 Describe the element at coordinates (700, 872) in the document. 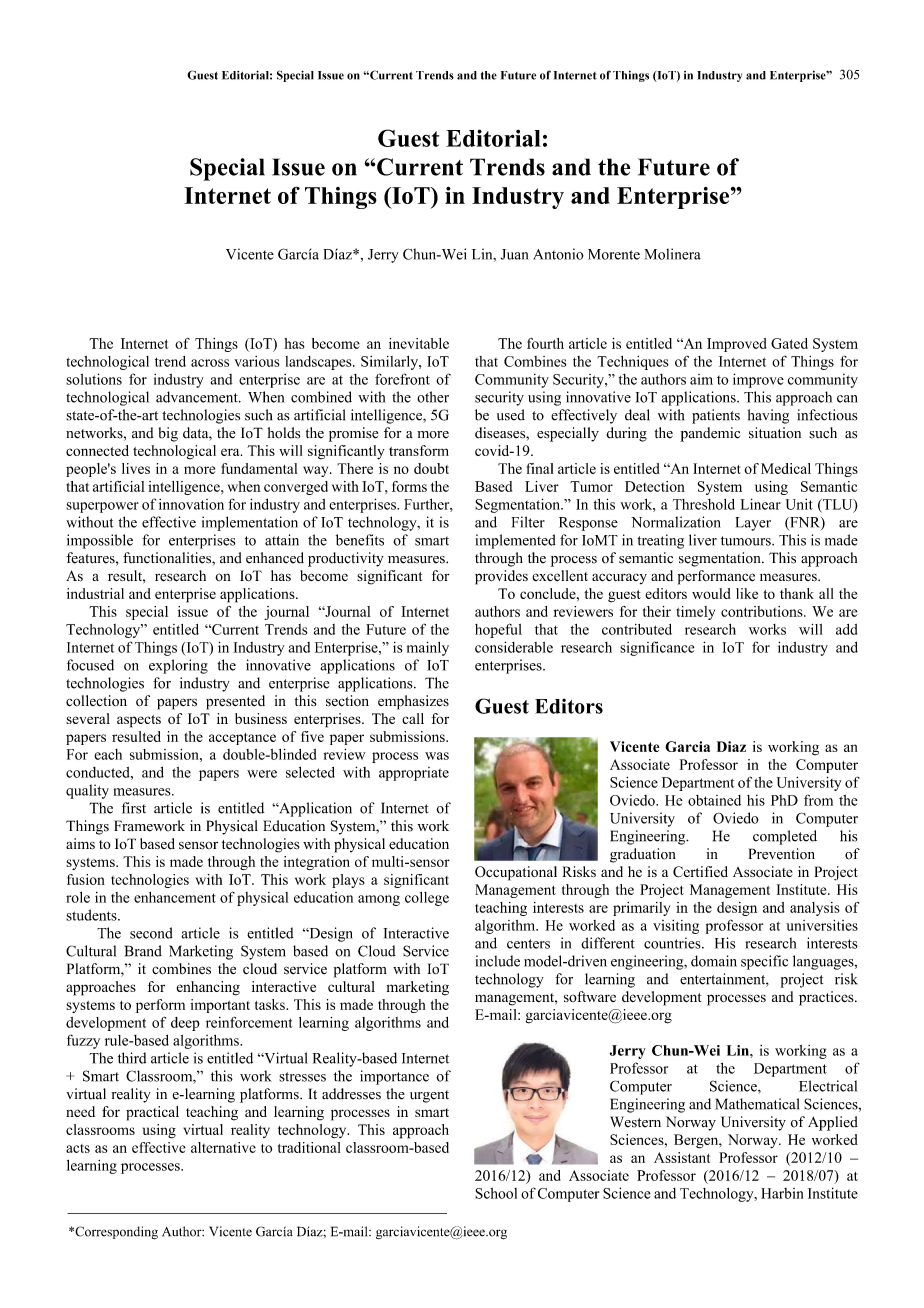

I see `Certified` at that location.
